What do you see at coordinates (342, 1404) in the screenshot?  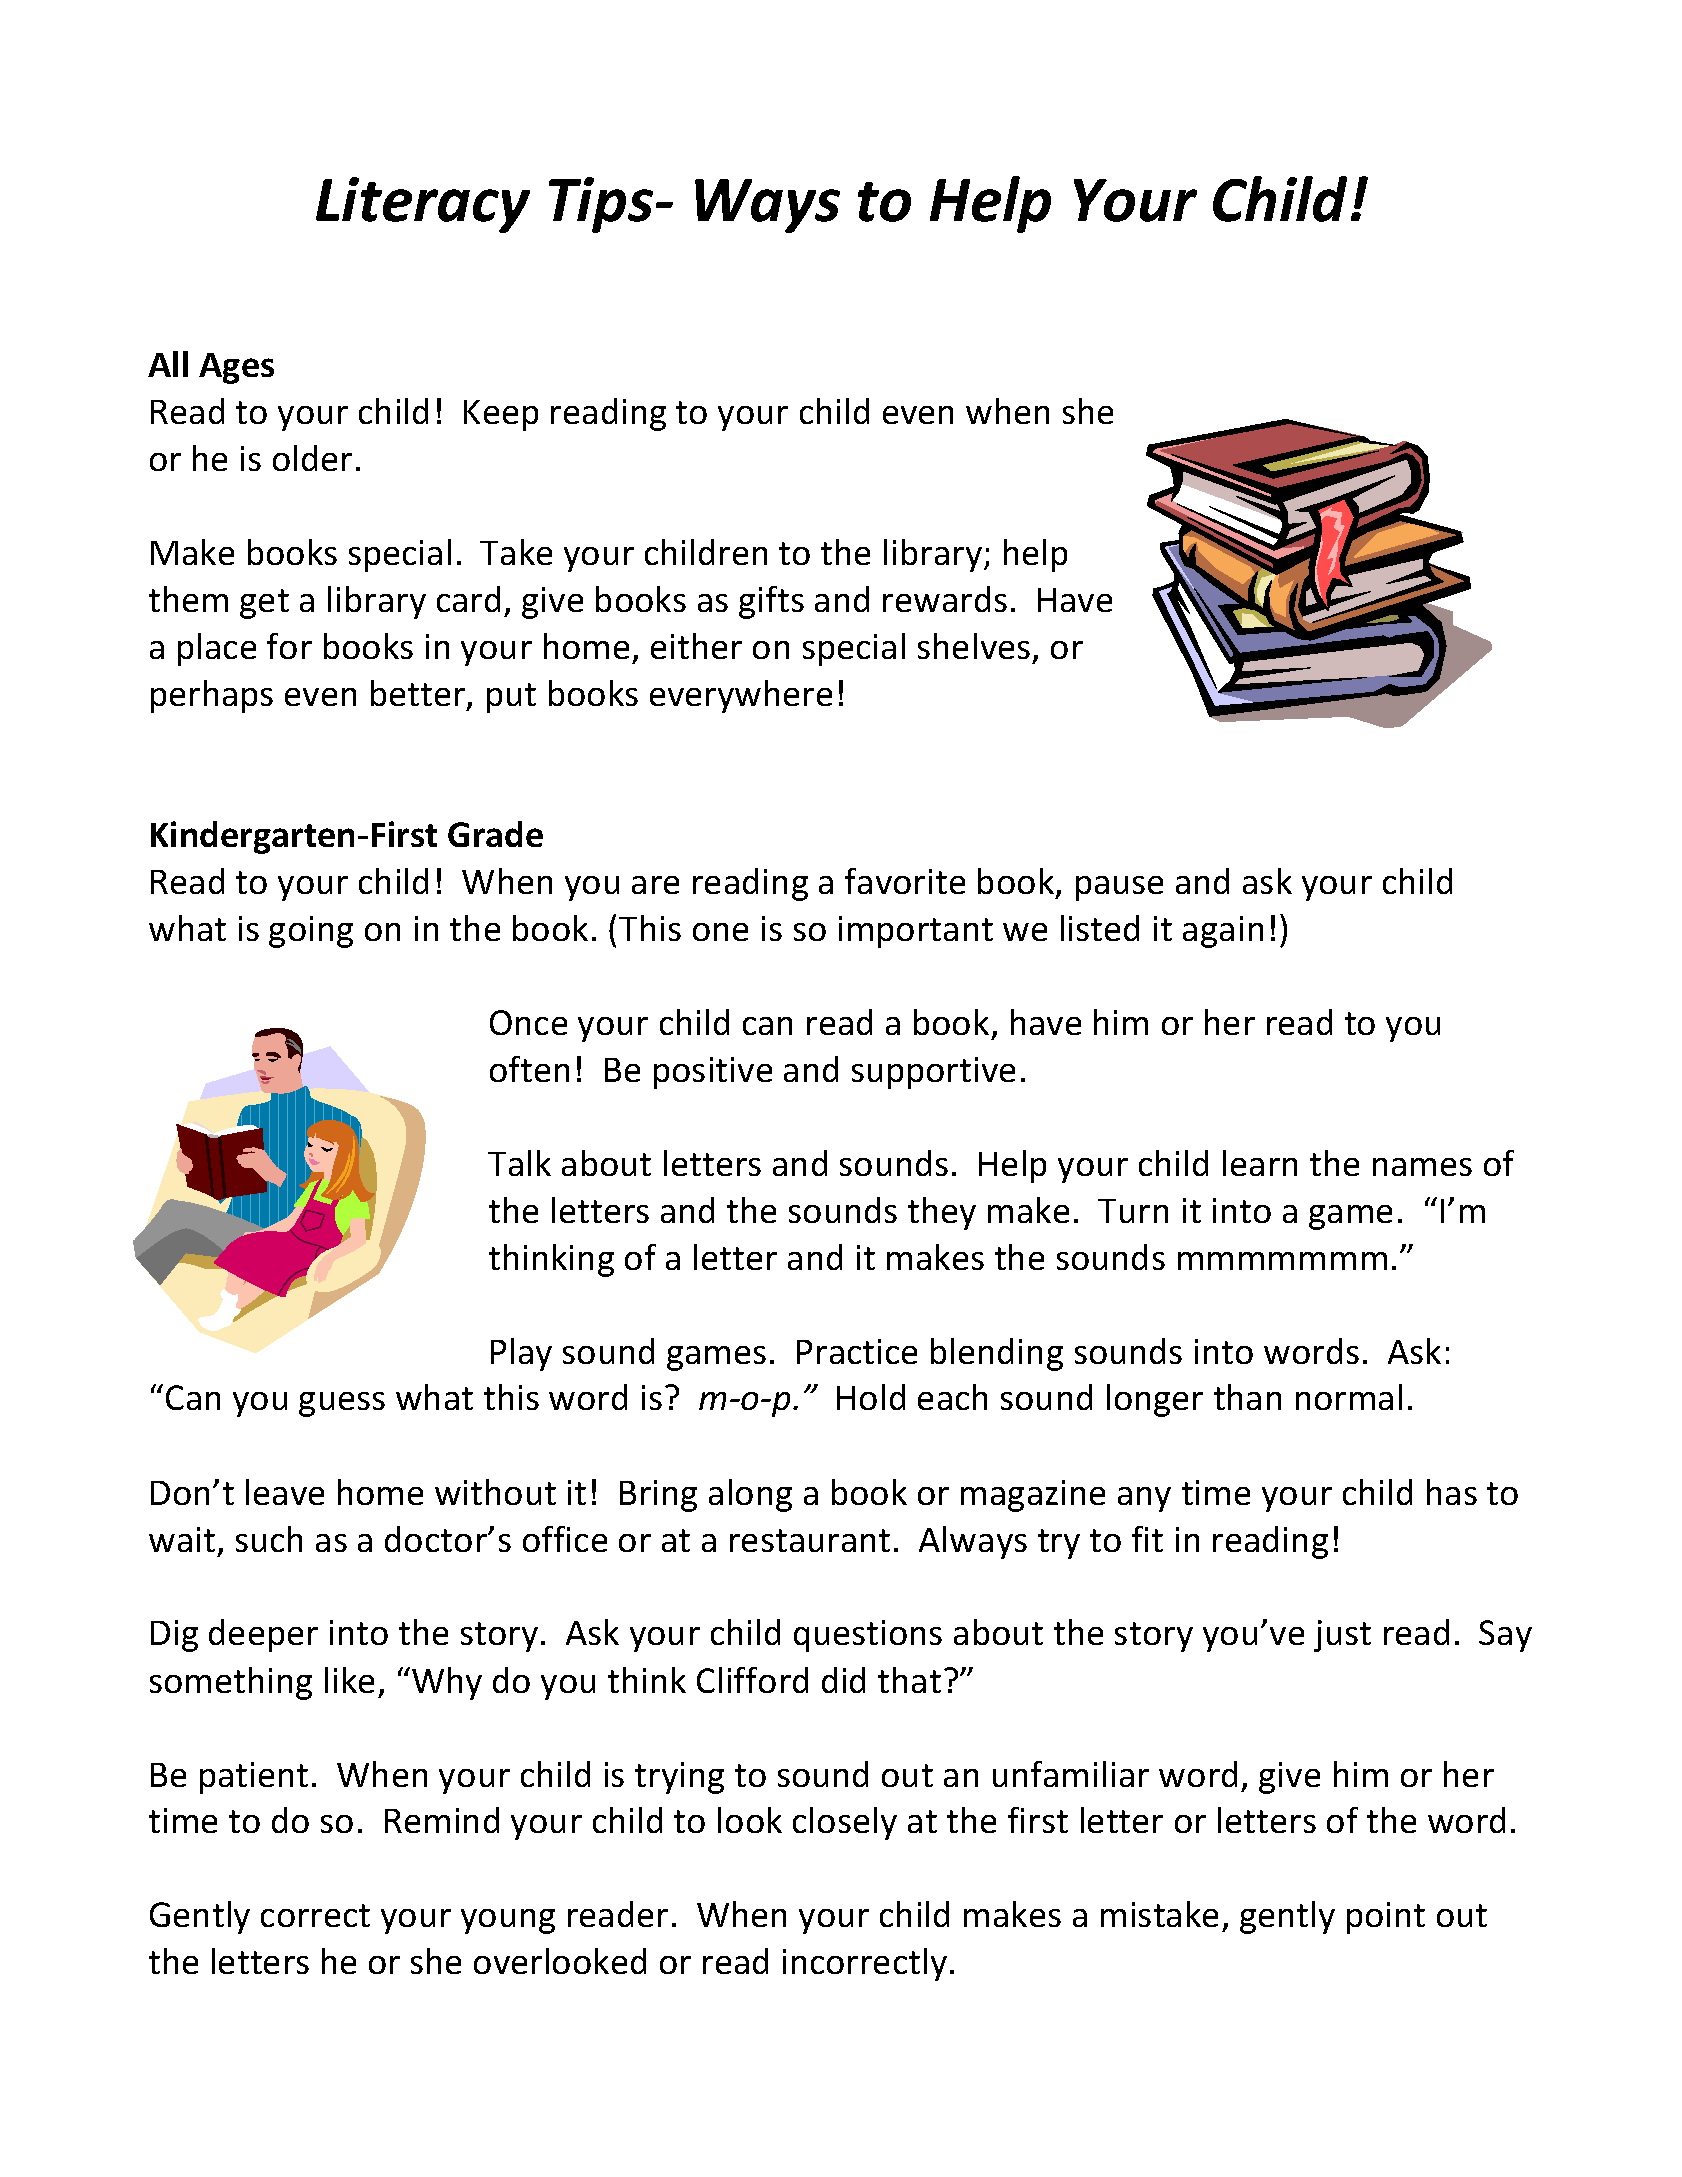 I see `guess` at bounding box center [342, 1404].
